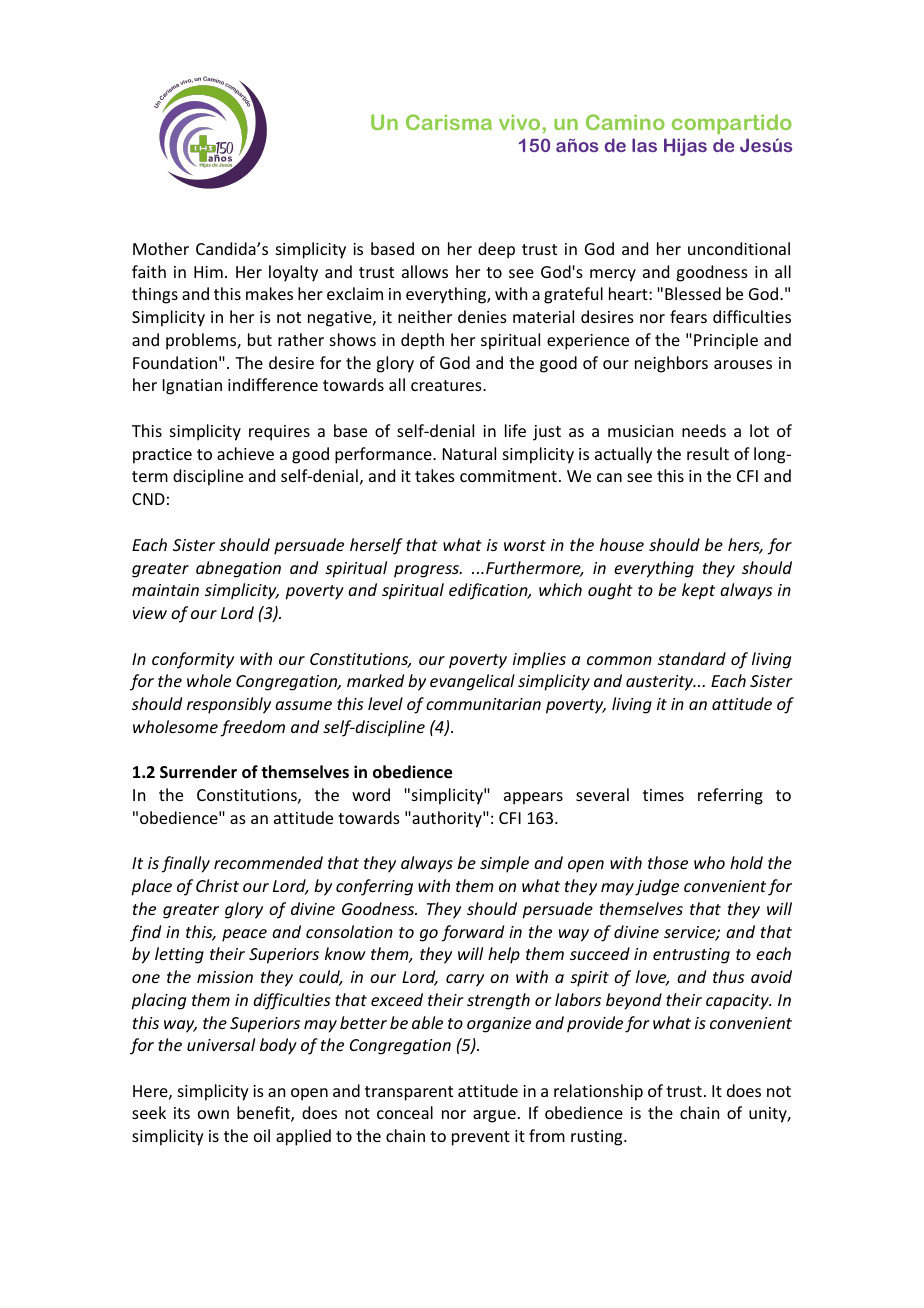  I want to click on vivo, so click(519, 122).
